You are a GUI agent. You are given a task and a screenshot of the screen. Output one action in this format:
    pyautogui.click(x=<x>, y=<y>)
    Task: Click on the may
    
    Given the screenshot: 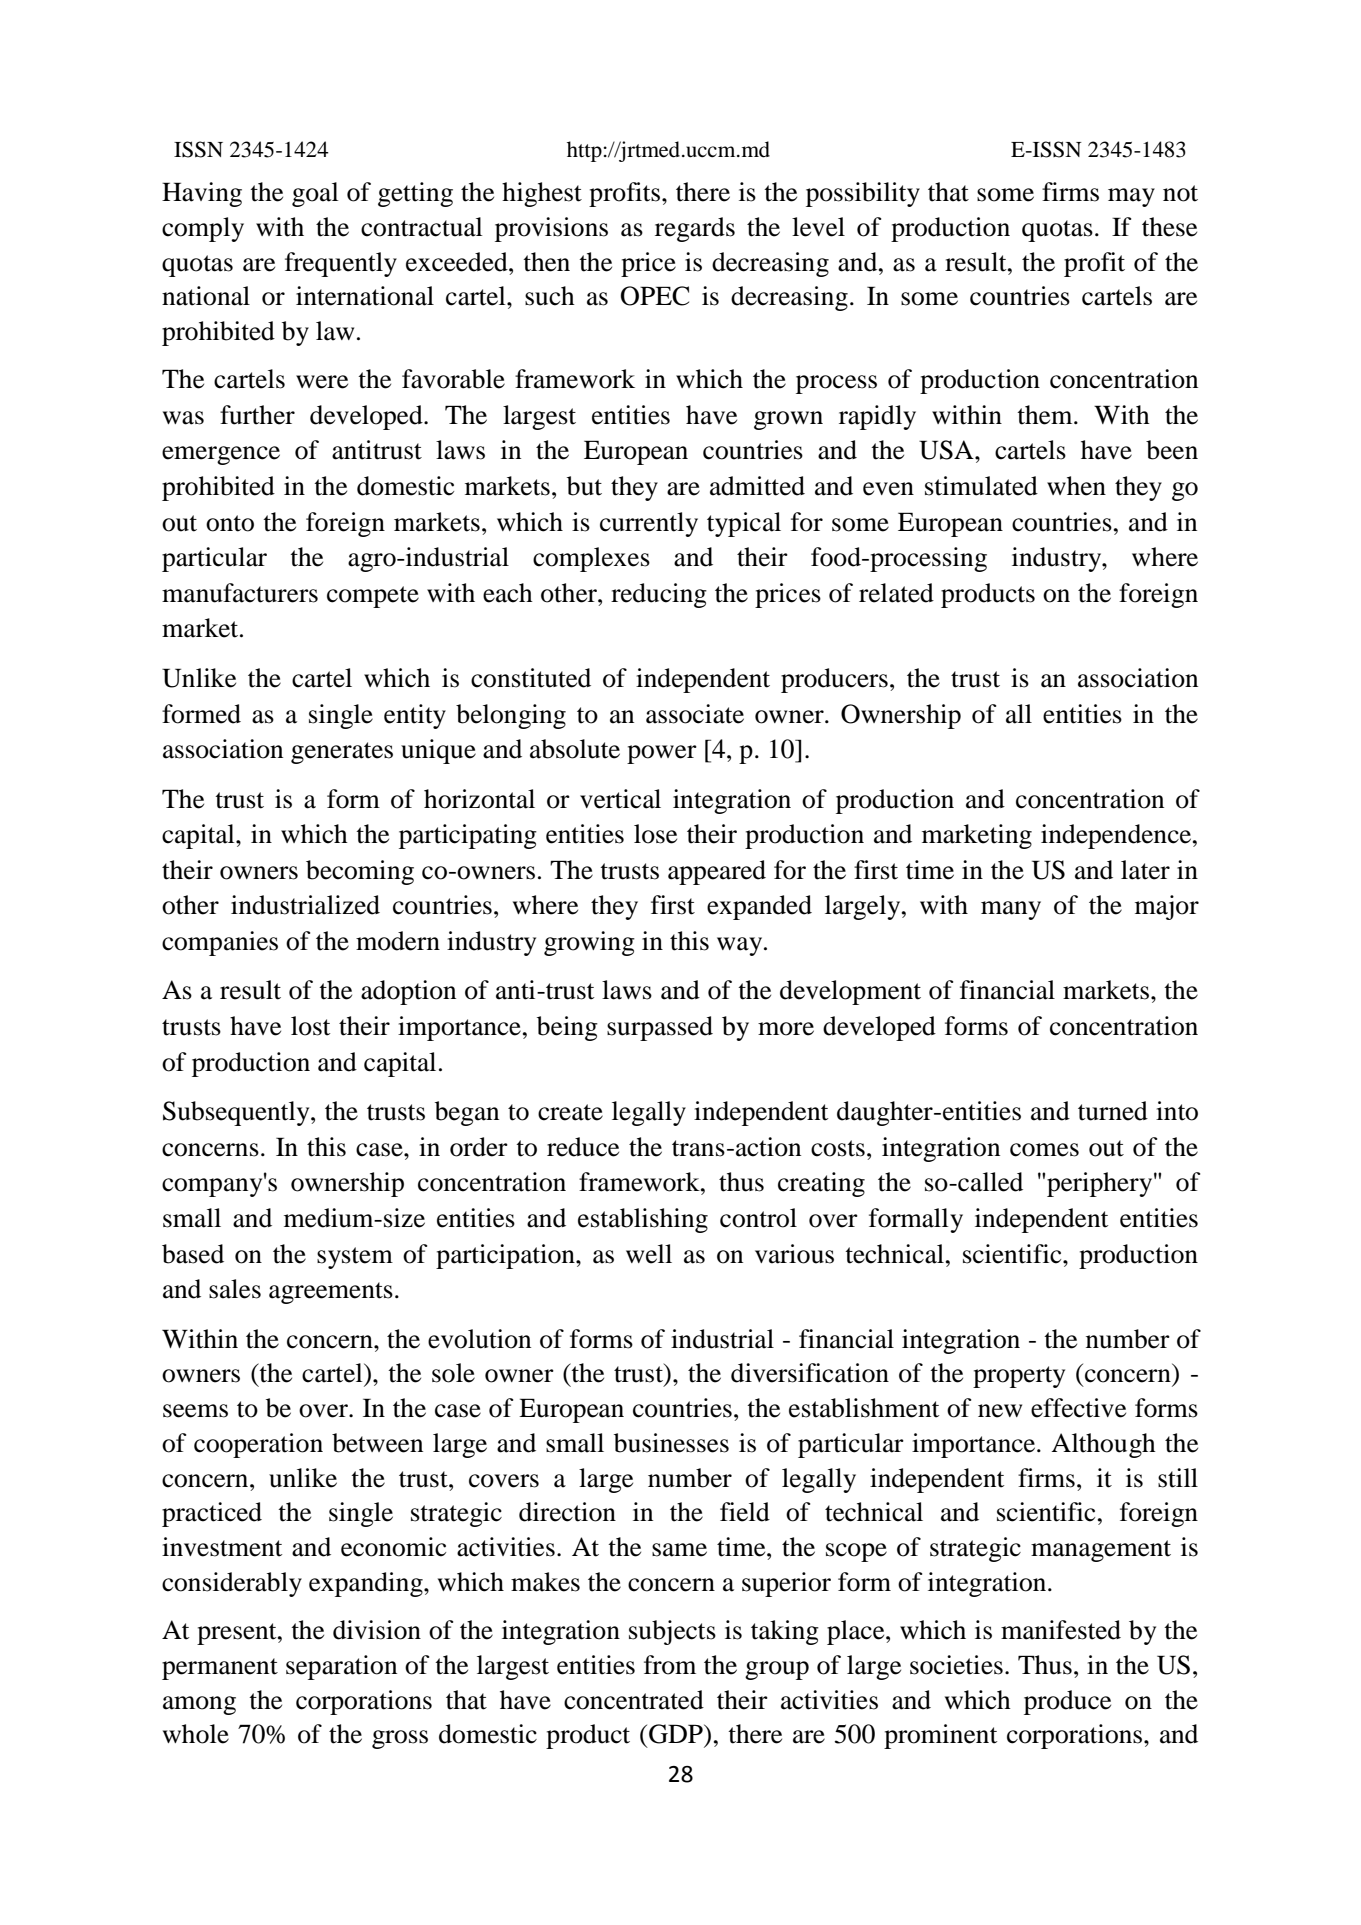 What is the action you would take?
    pyautogui.click(x=1131, y=197)
